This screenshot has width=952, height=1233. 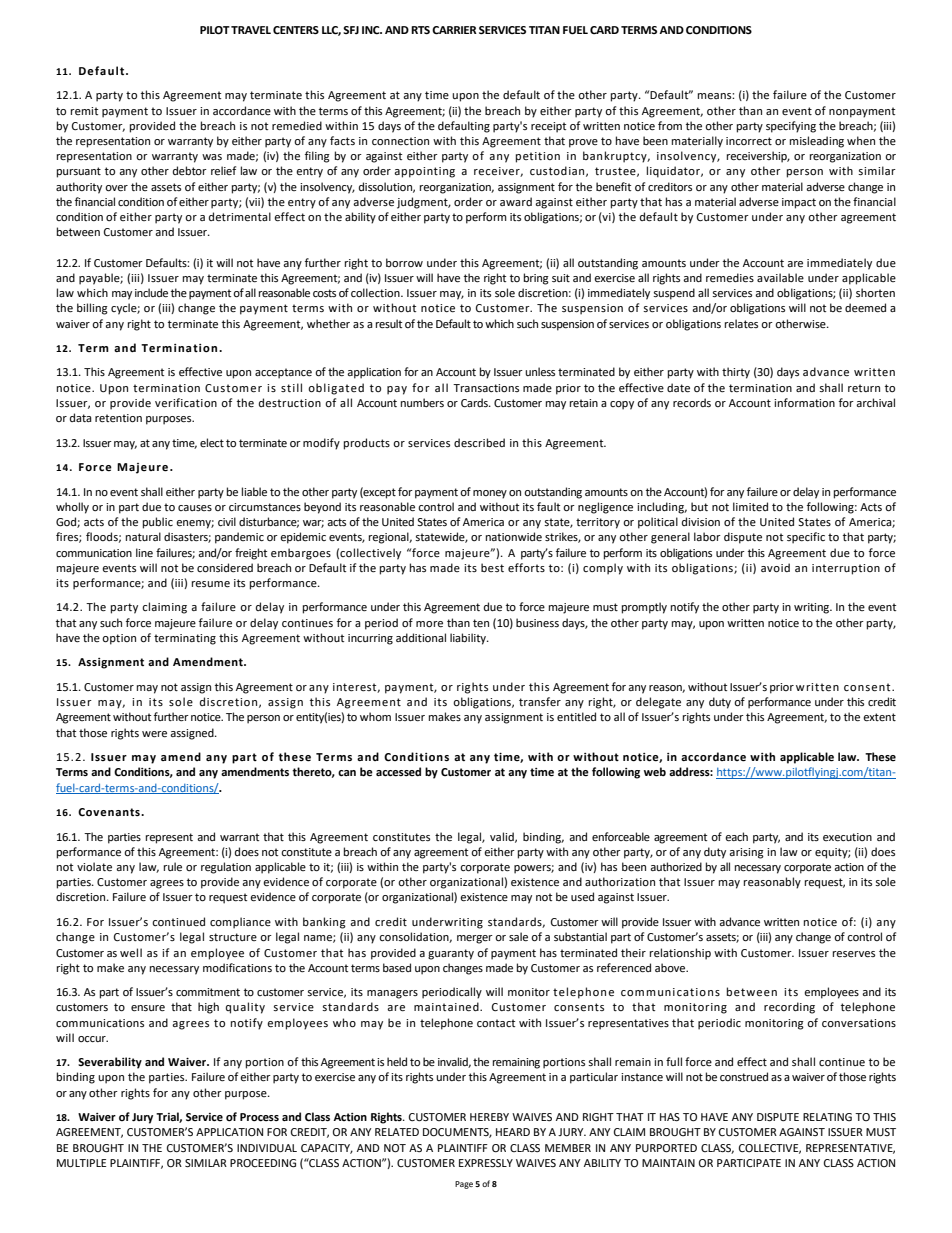 I want to click on more, so click(x=429, y=624).
